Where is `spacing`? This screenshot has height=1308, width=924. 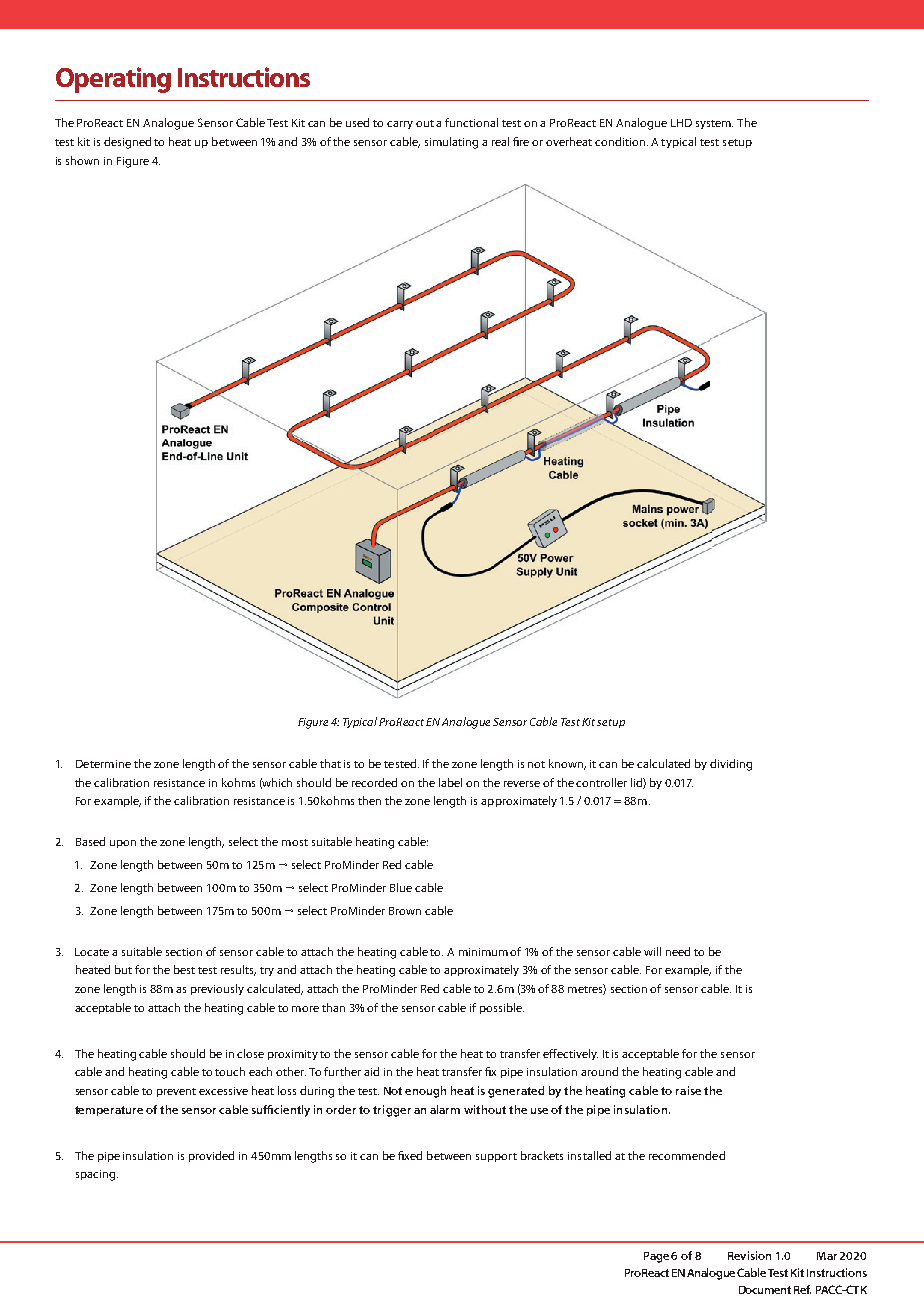
spacing is located at coordinates (95, 1175).
